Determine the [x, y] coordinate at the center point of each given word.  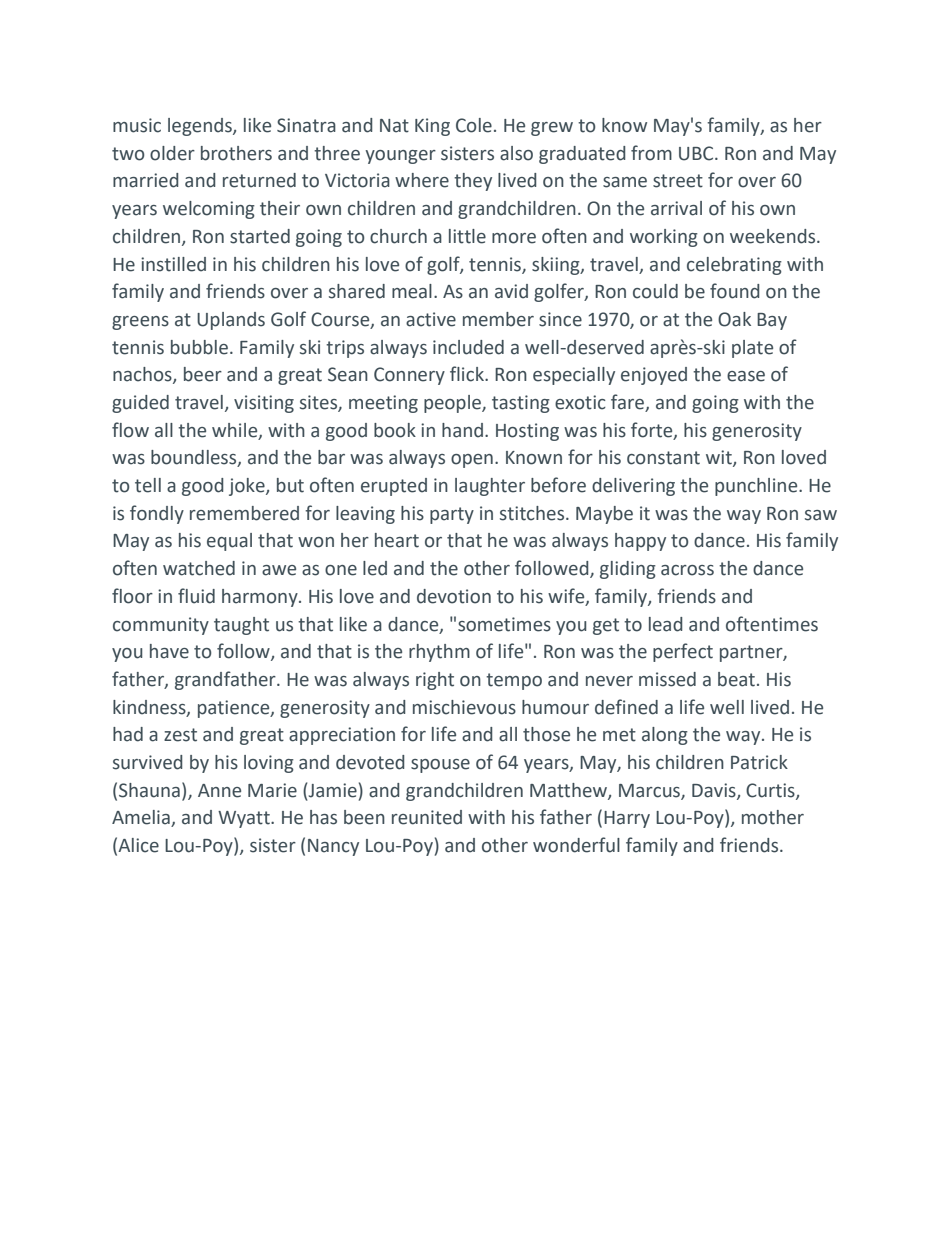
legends [201, 127]
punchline [757, 487]
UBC [697, 153]
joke [248, 487]
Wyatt [245, 819]
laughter [490, 487]
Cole [474, 125]
